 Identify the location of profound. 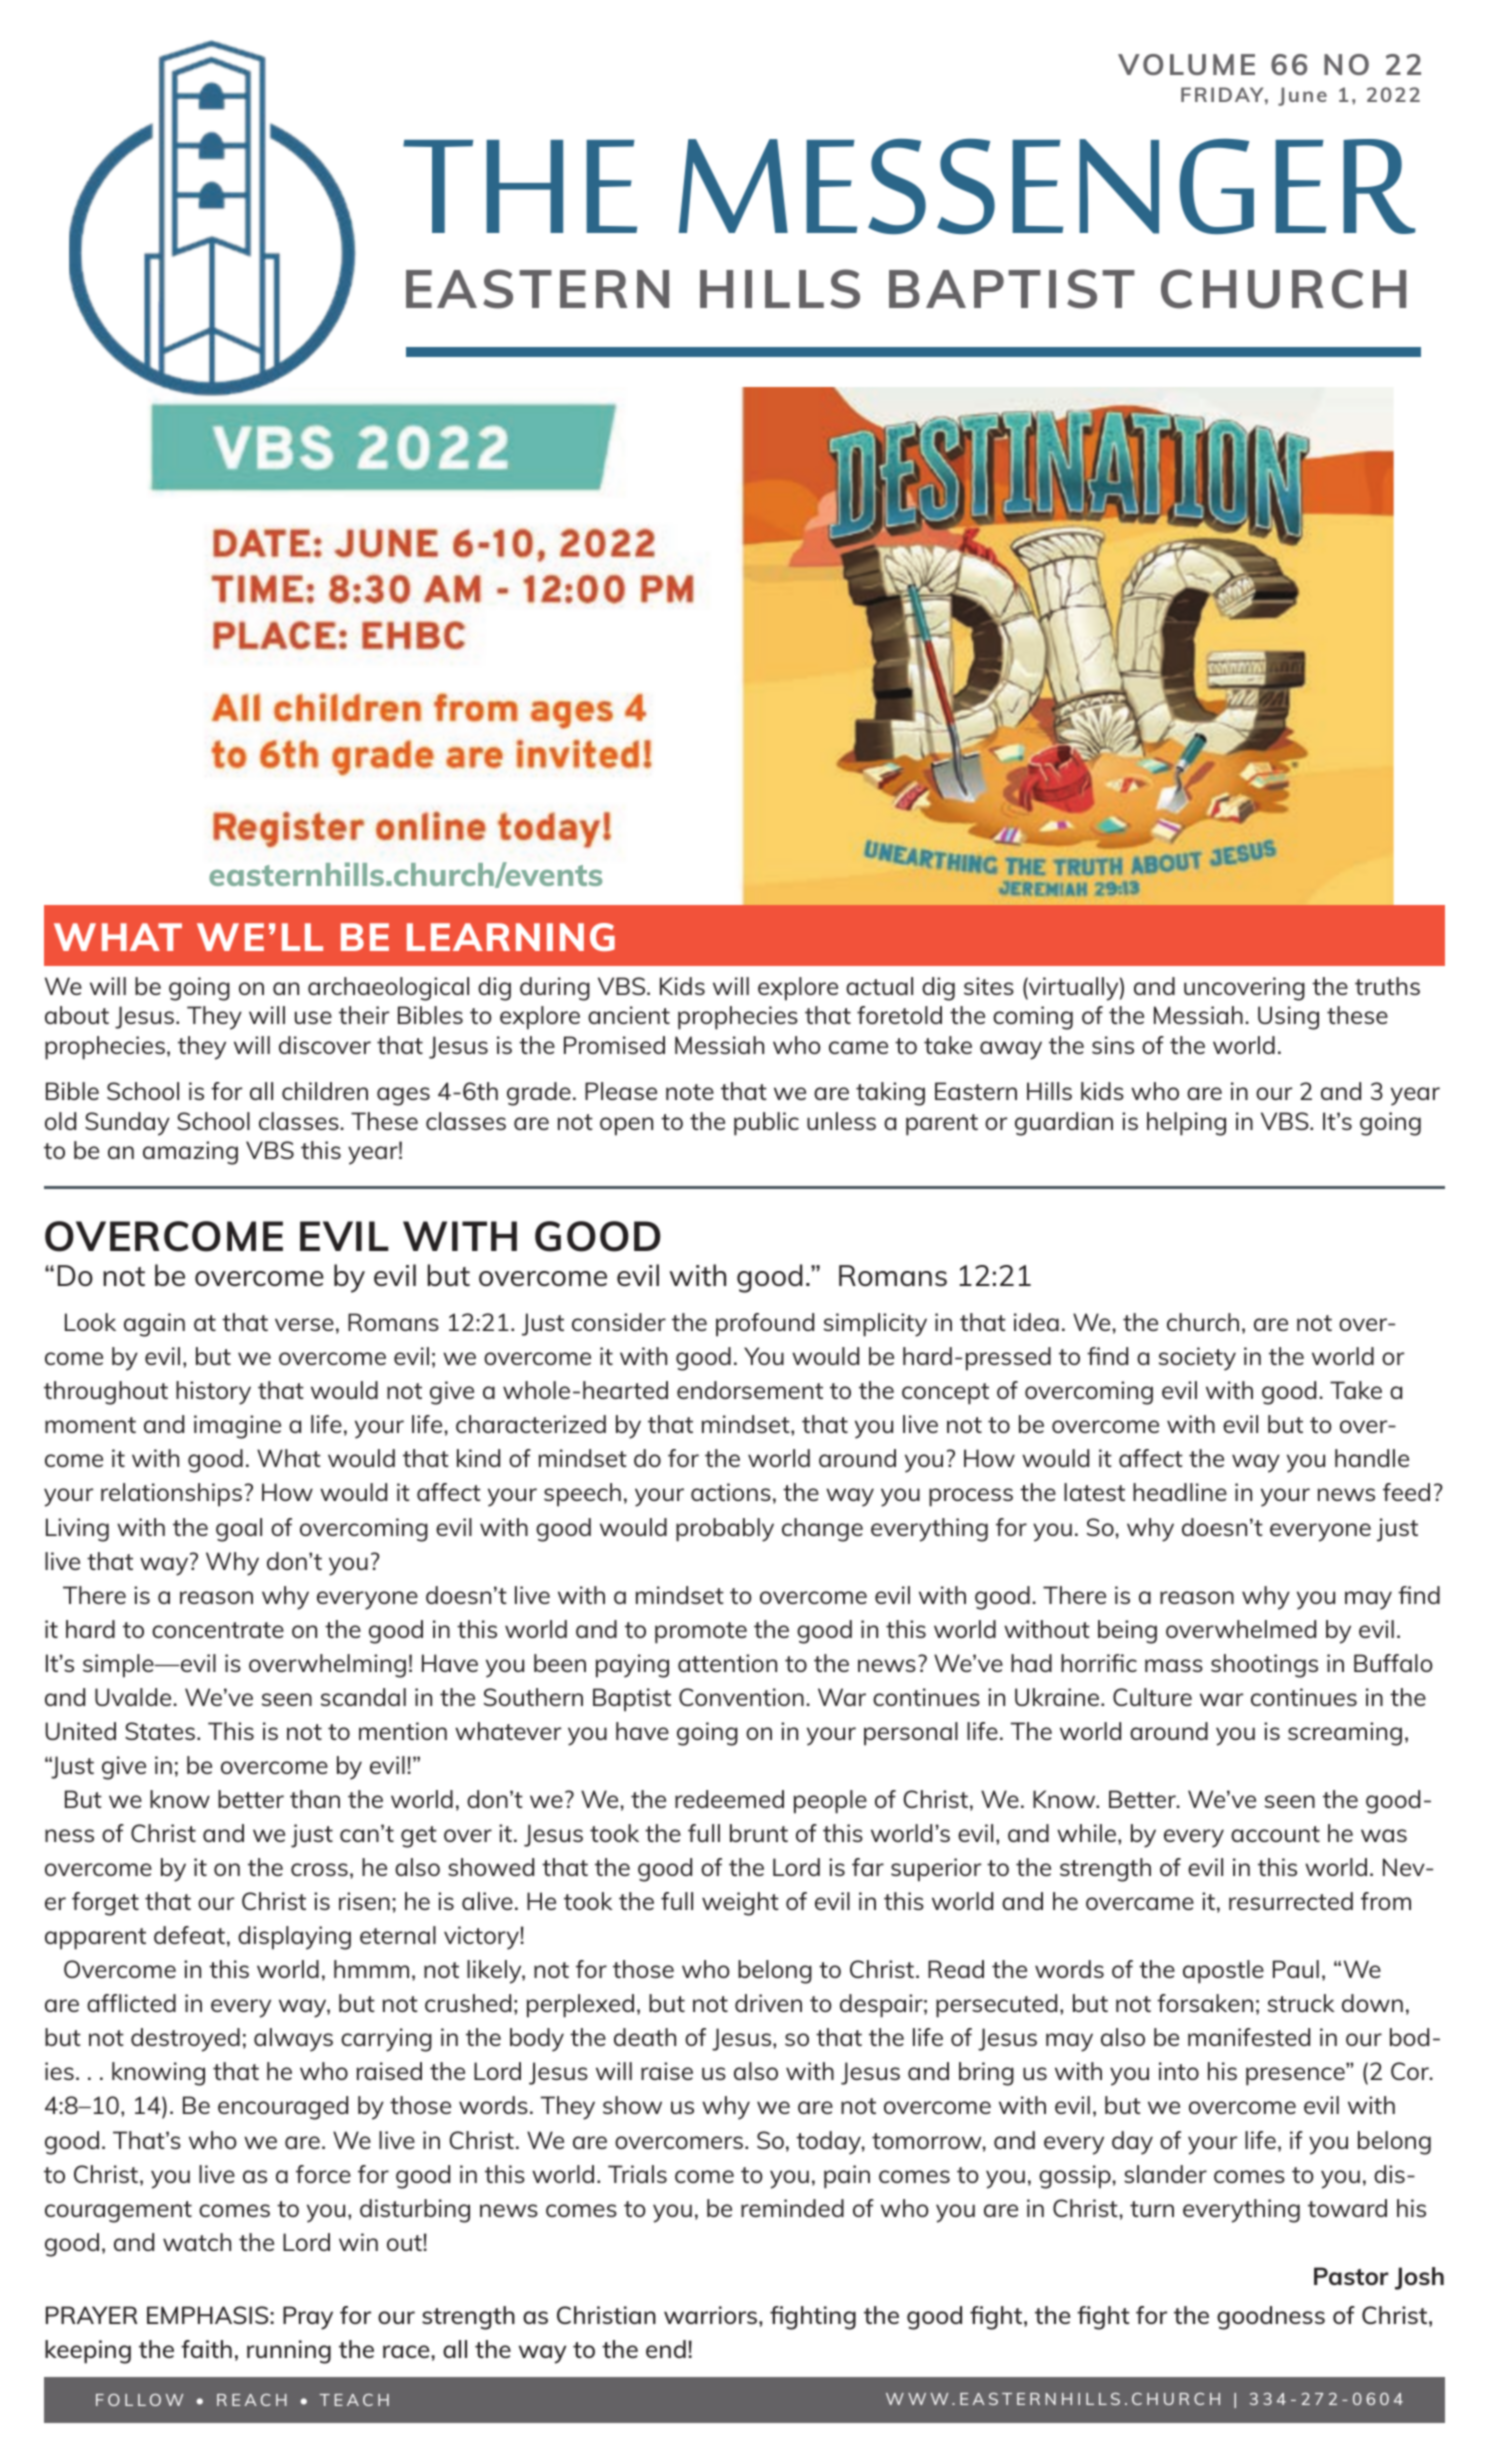
(765, 1325).
